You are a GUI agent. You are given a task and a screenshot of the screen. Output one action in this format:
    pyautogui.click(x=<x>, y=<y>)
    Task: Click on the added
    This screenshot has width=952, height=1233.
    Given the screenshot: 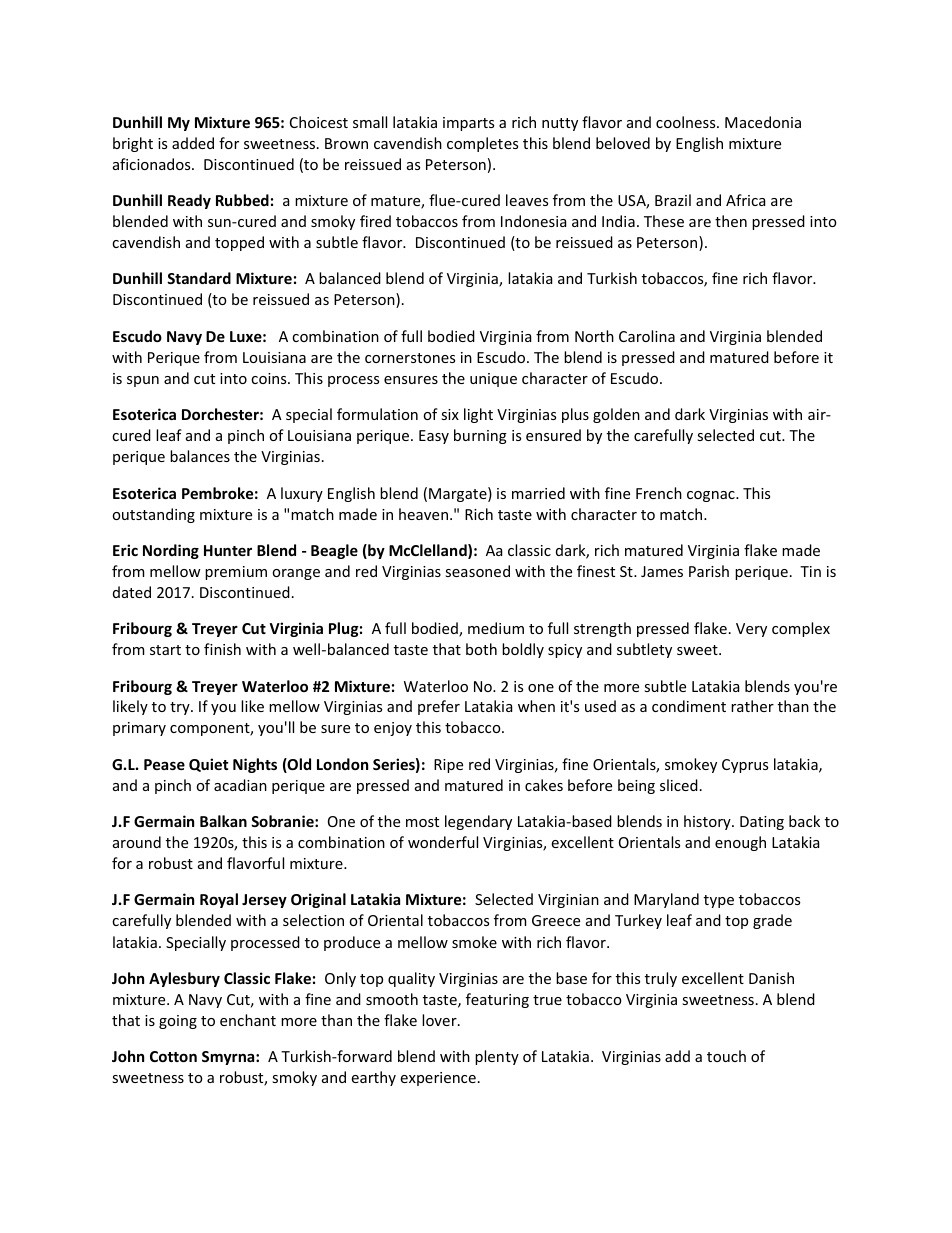 What is the action you would take?
    pyautogui.click(x=193, y=143)
